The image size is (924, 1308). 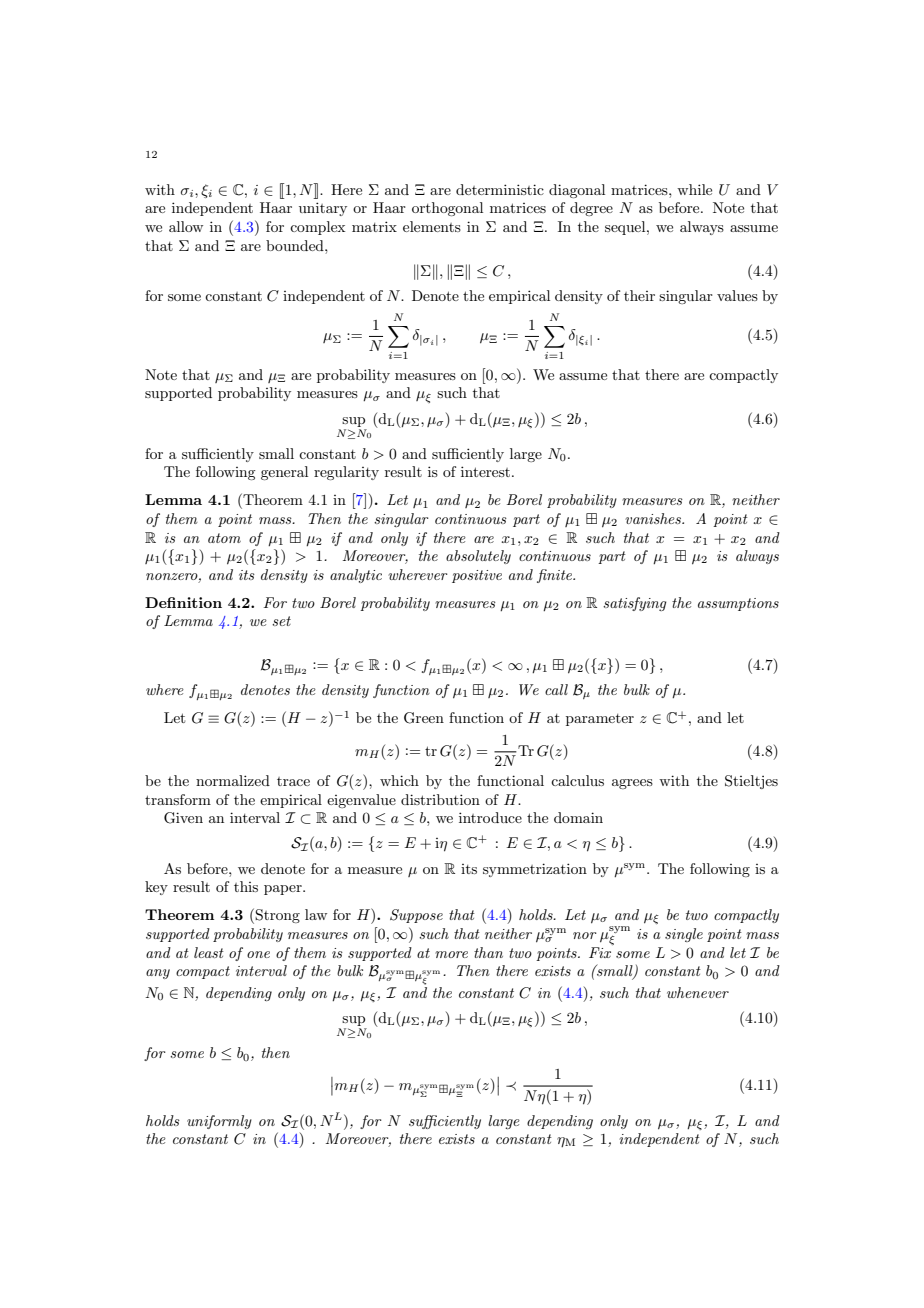 What do you see at coordinates (416, 916) in the screenshot?
I see `Suppose` at bounding box center [416, 916].
